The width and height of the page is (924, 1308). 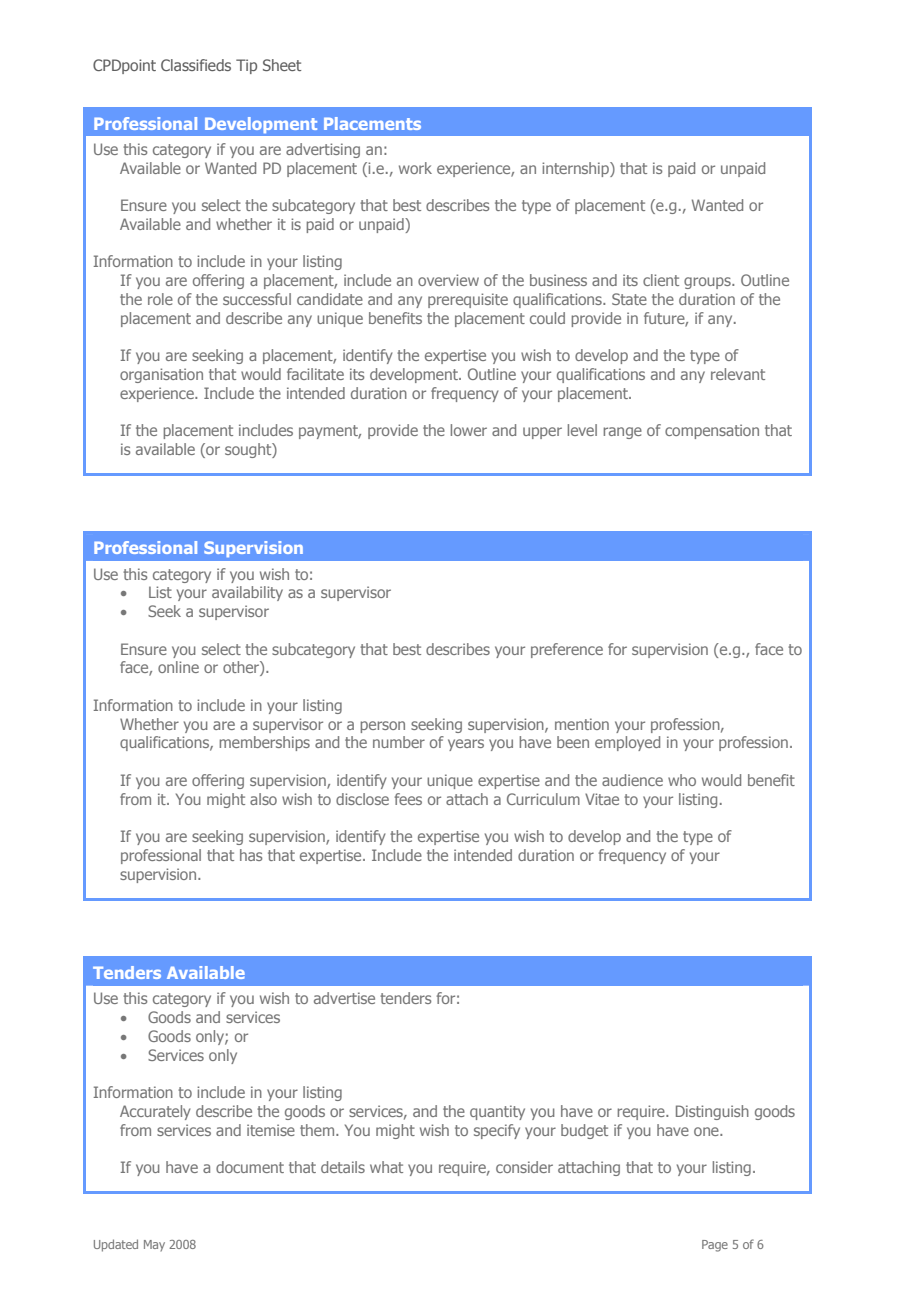 I want to click on Classifieds, so click(x=196, y=65).
